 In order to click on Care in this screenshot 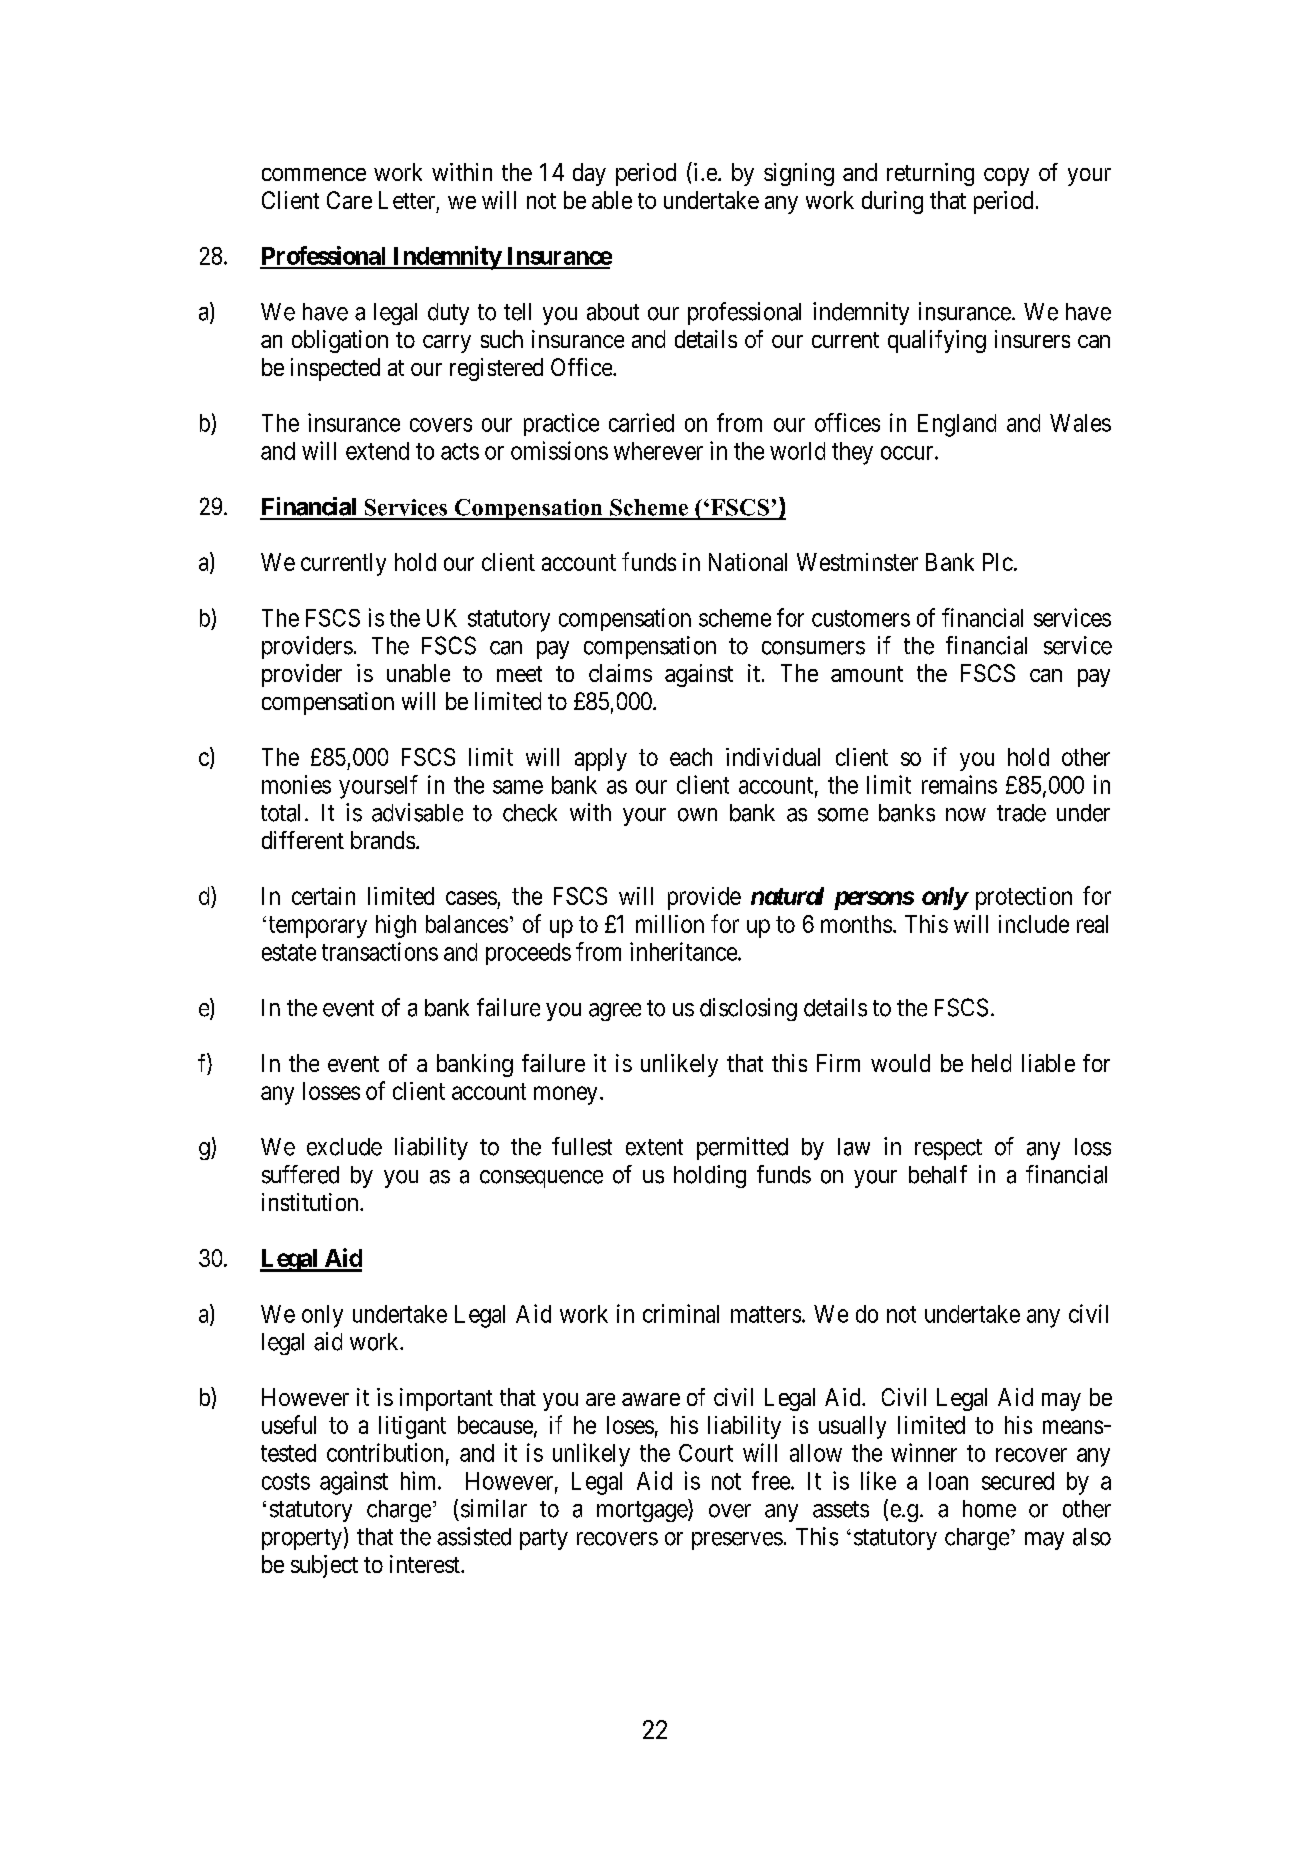, I will do `click(349, 200)`.
